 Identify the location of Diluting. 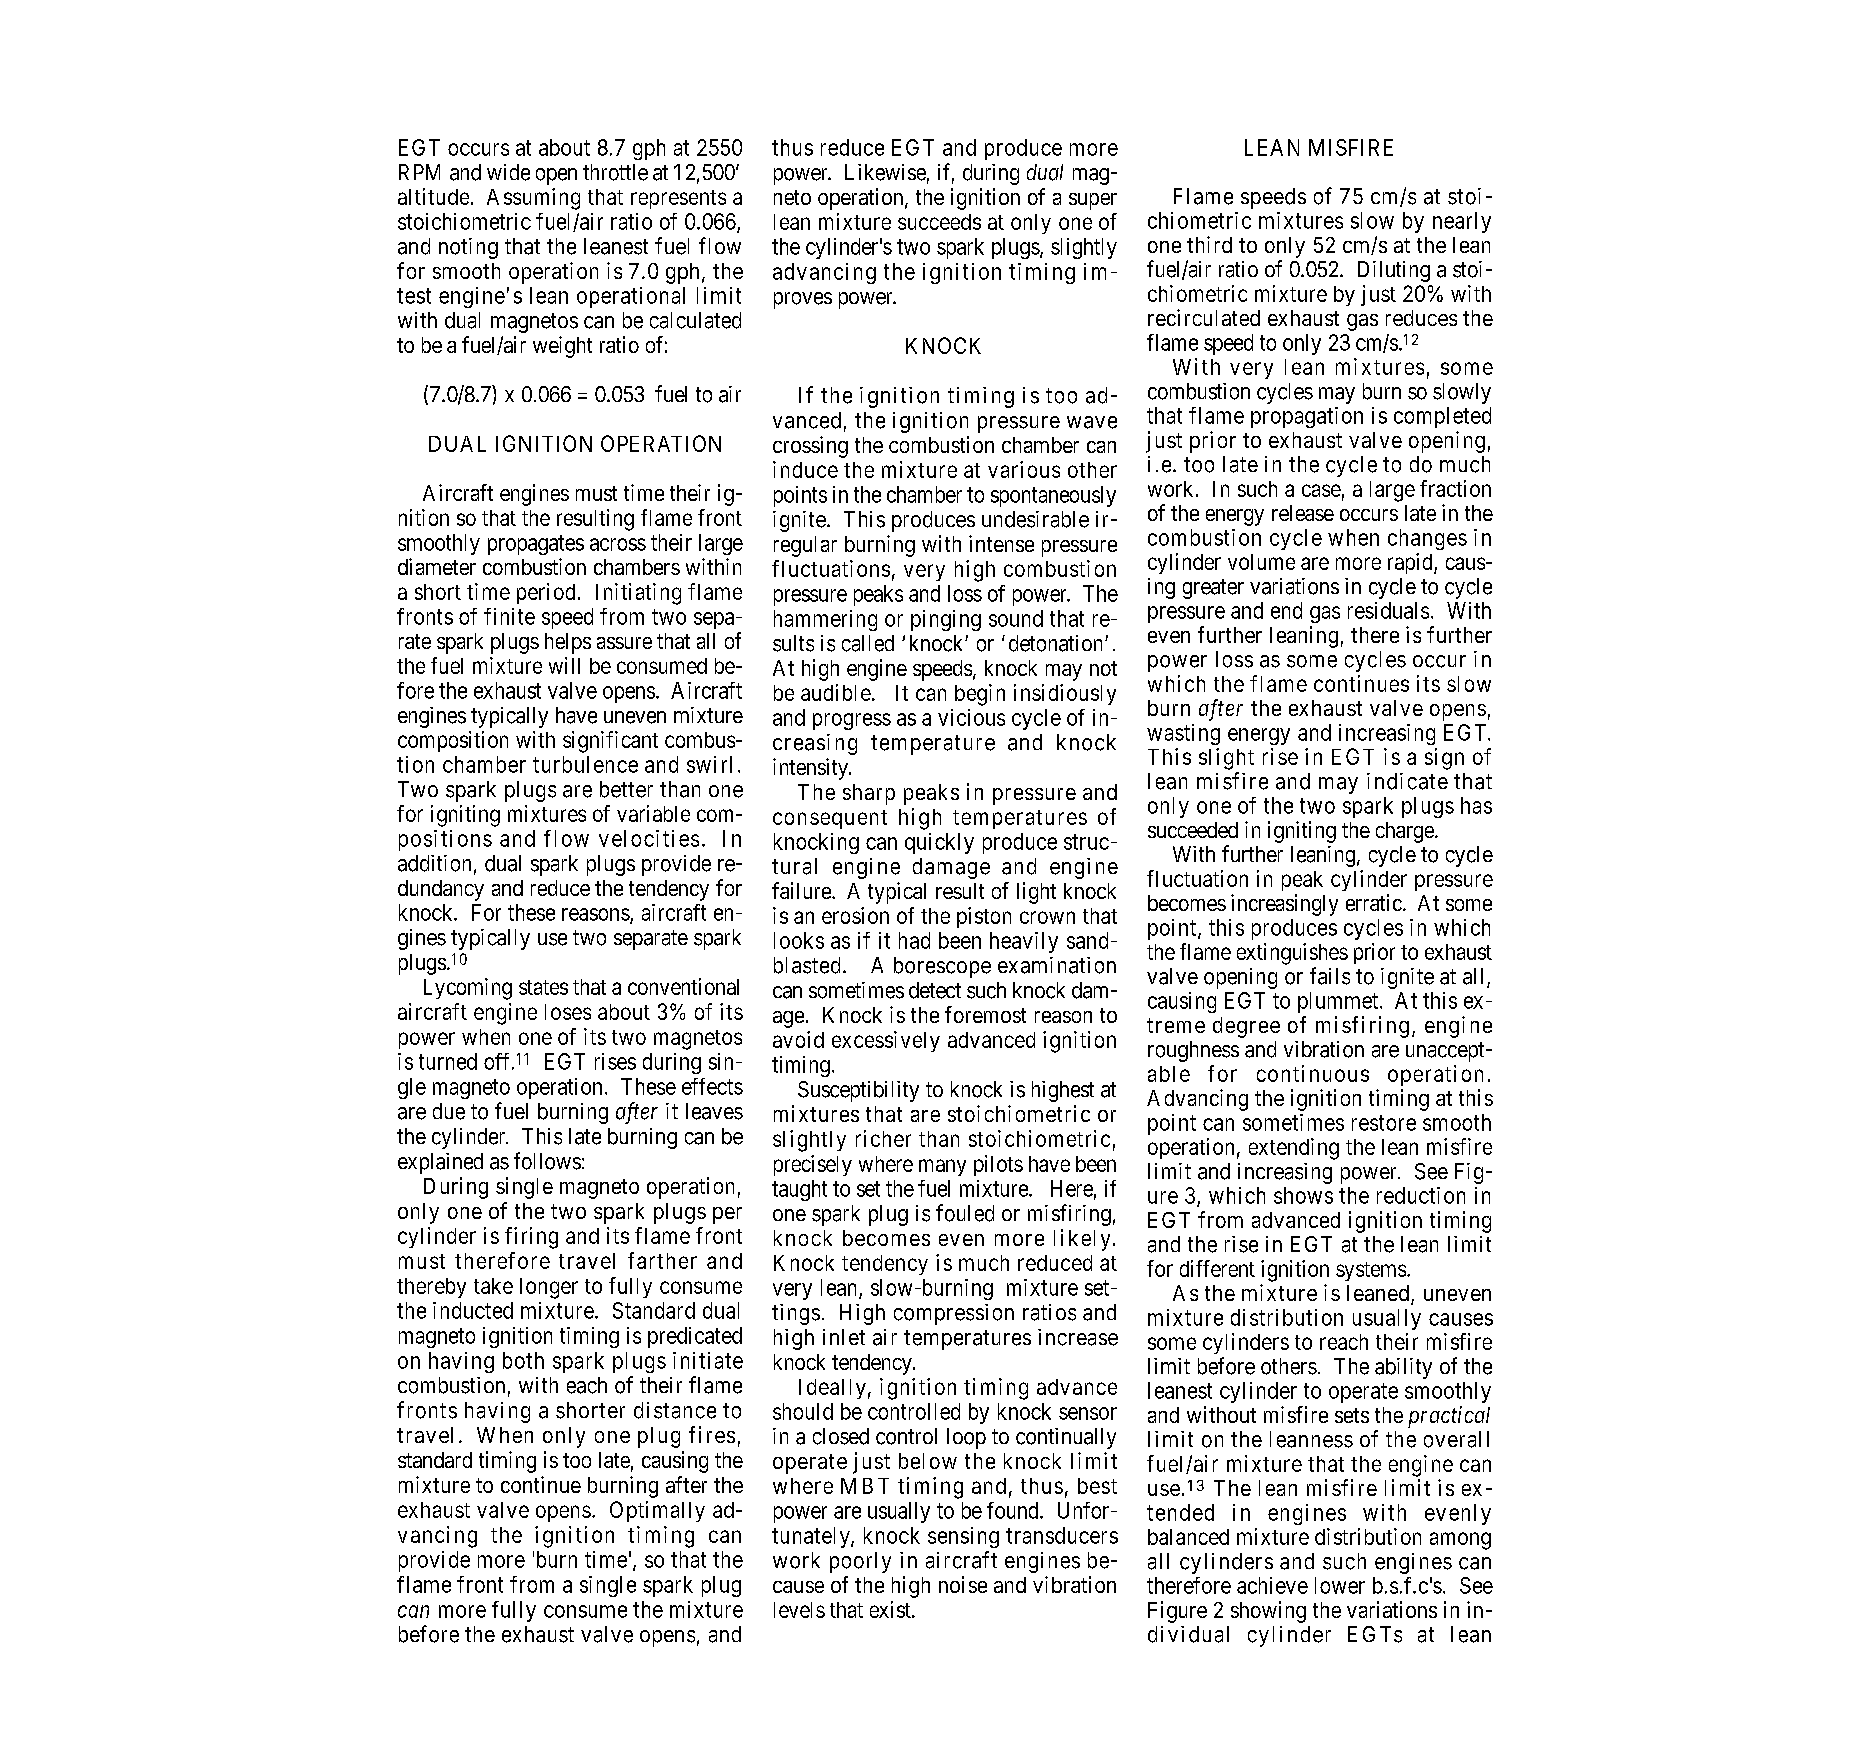
(1394, 271).
